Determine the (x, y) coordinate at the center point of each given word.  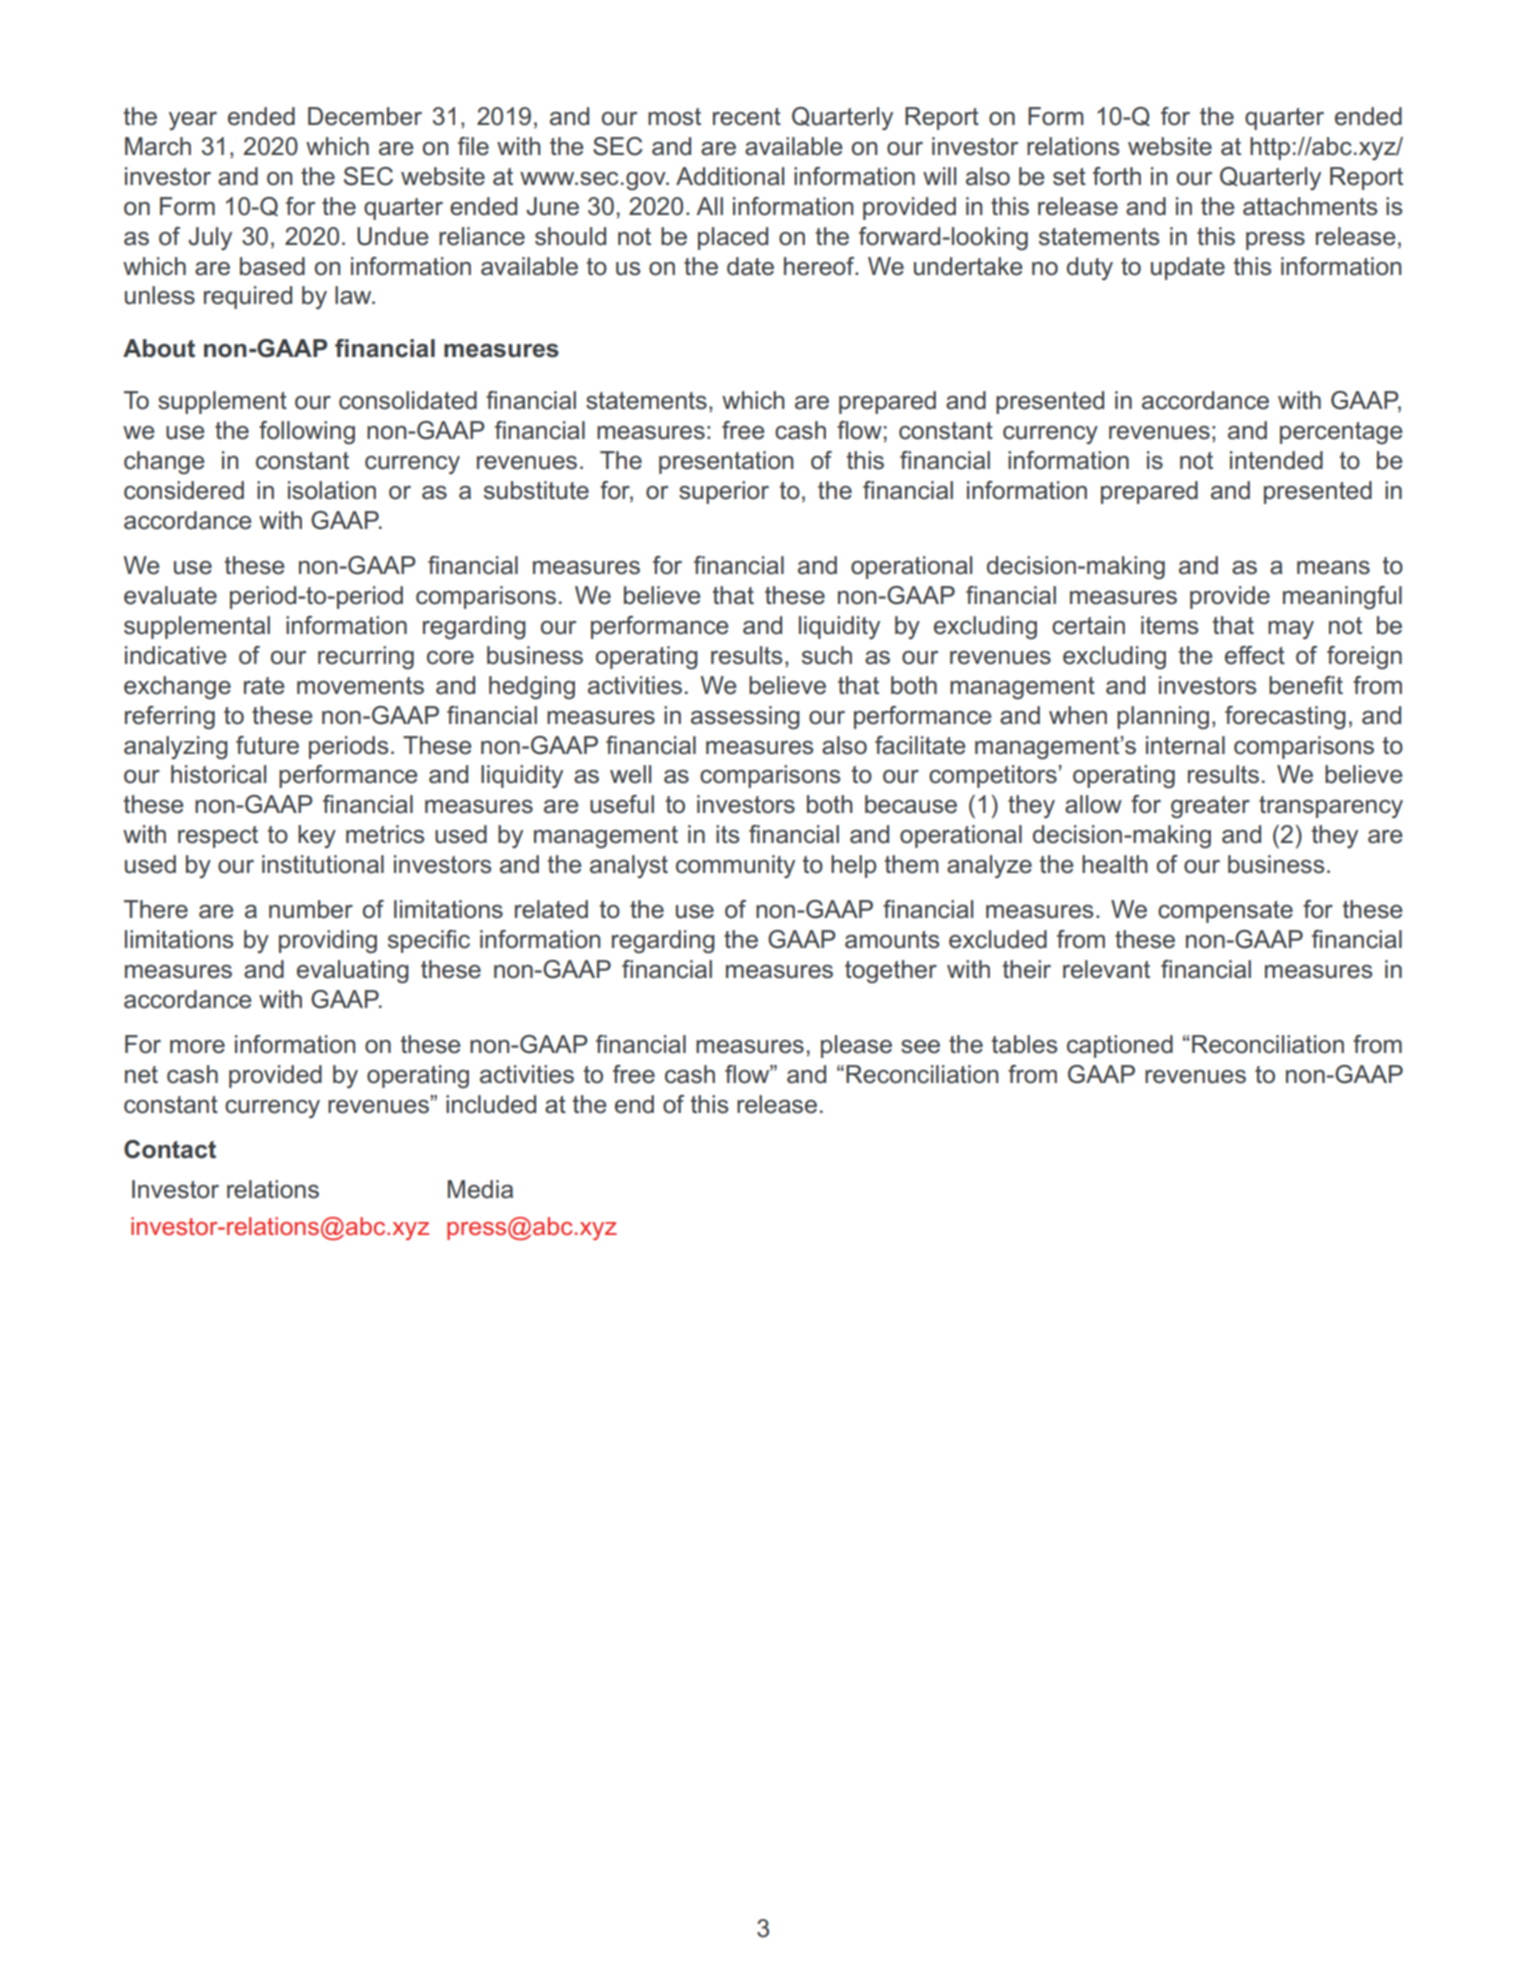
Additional (730, 176)
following (307, 433)
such (827, 655)
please (856, 1046)
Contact (170, 1149)
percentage (1341, 433)
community (735, 866)
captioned (1120, 1046)
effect (1255, 655)
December (365, 116)
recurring (366, 658)
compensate (1225, 912)
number (311, 909)
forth (1117, 176)
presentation (726, 462)
